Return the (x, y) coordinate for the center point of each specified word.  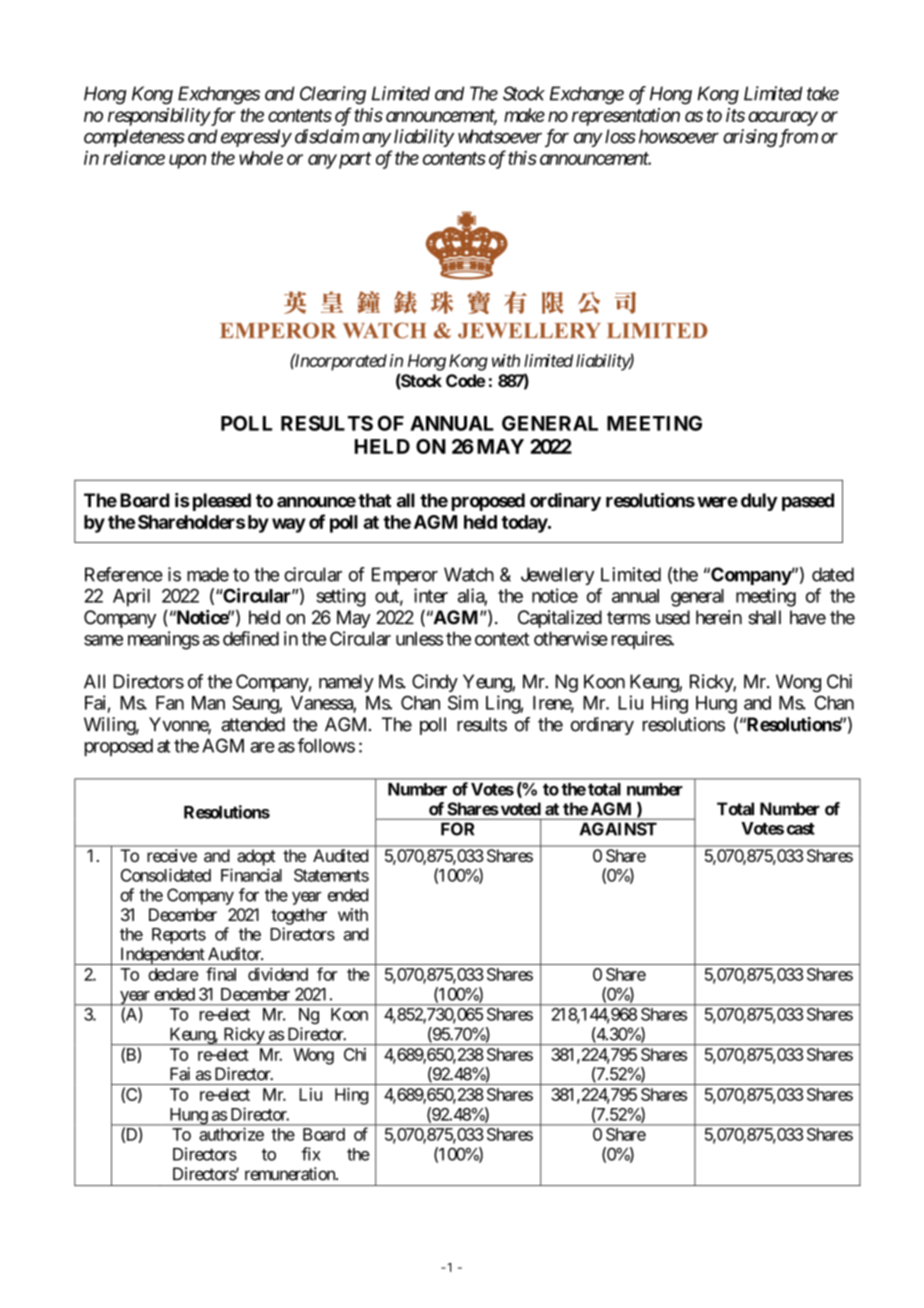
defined (251, 638)
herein (719, 617)
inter (431, 595)
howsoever (679, 136)
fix (310, 1154)
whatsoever (500, 136)
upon (187, 161)
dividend (278, 974)
